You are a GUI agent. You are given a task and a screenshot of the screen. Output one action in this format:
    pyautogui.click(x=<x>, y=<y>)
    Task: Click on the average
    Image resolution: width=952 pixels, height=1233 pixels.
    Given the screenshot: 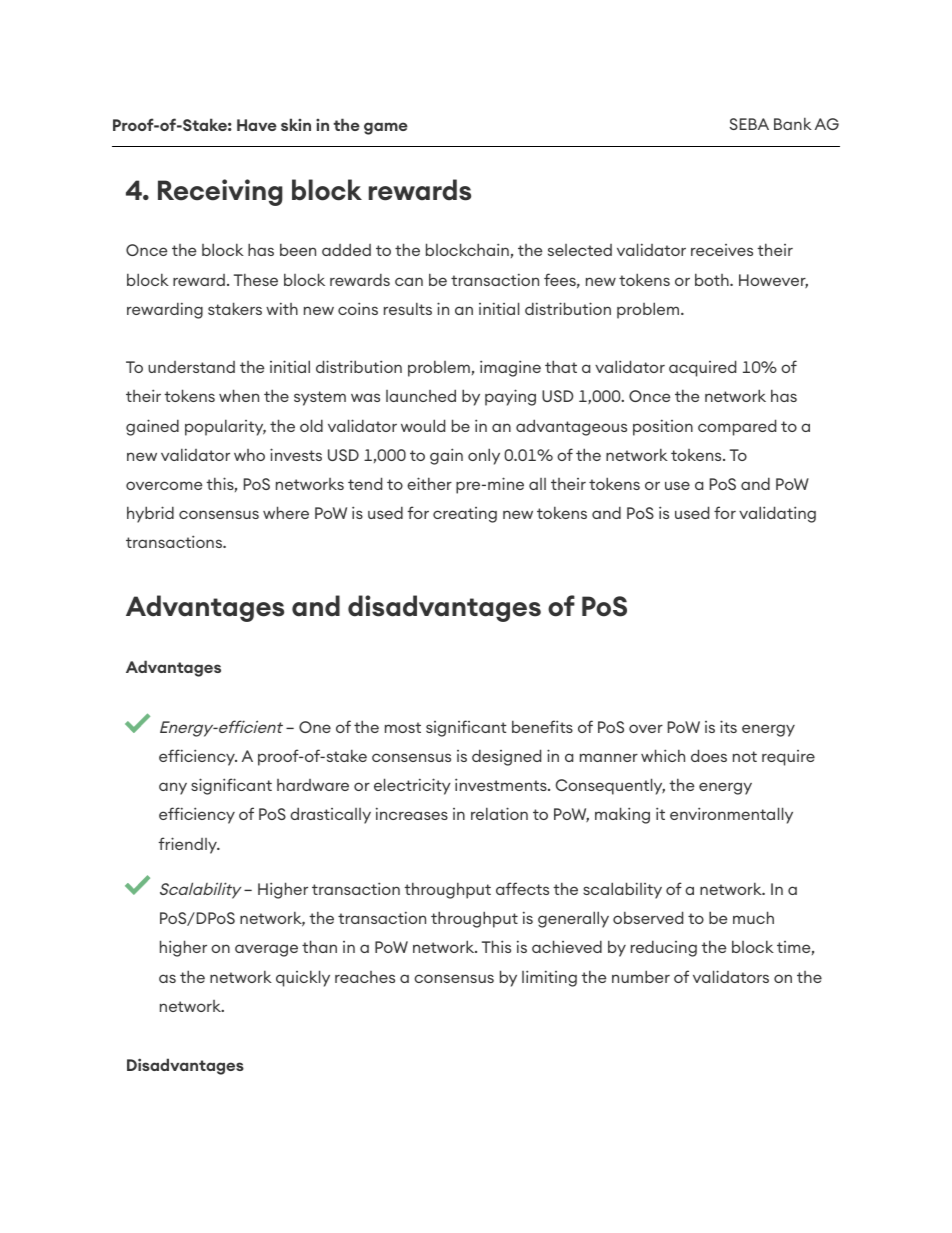 What is the action you would take?
    pyautogui.click(x=266, y=950)
